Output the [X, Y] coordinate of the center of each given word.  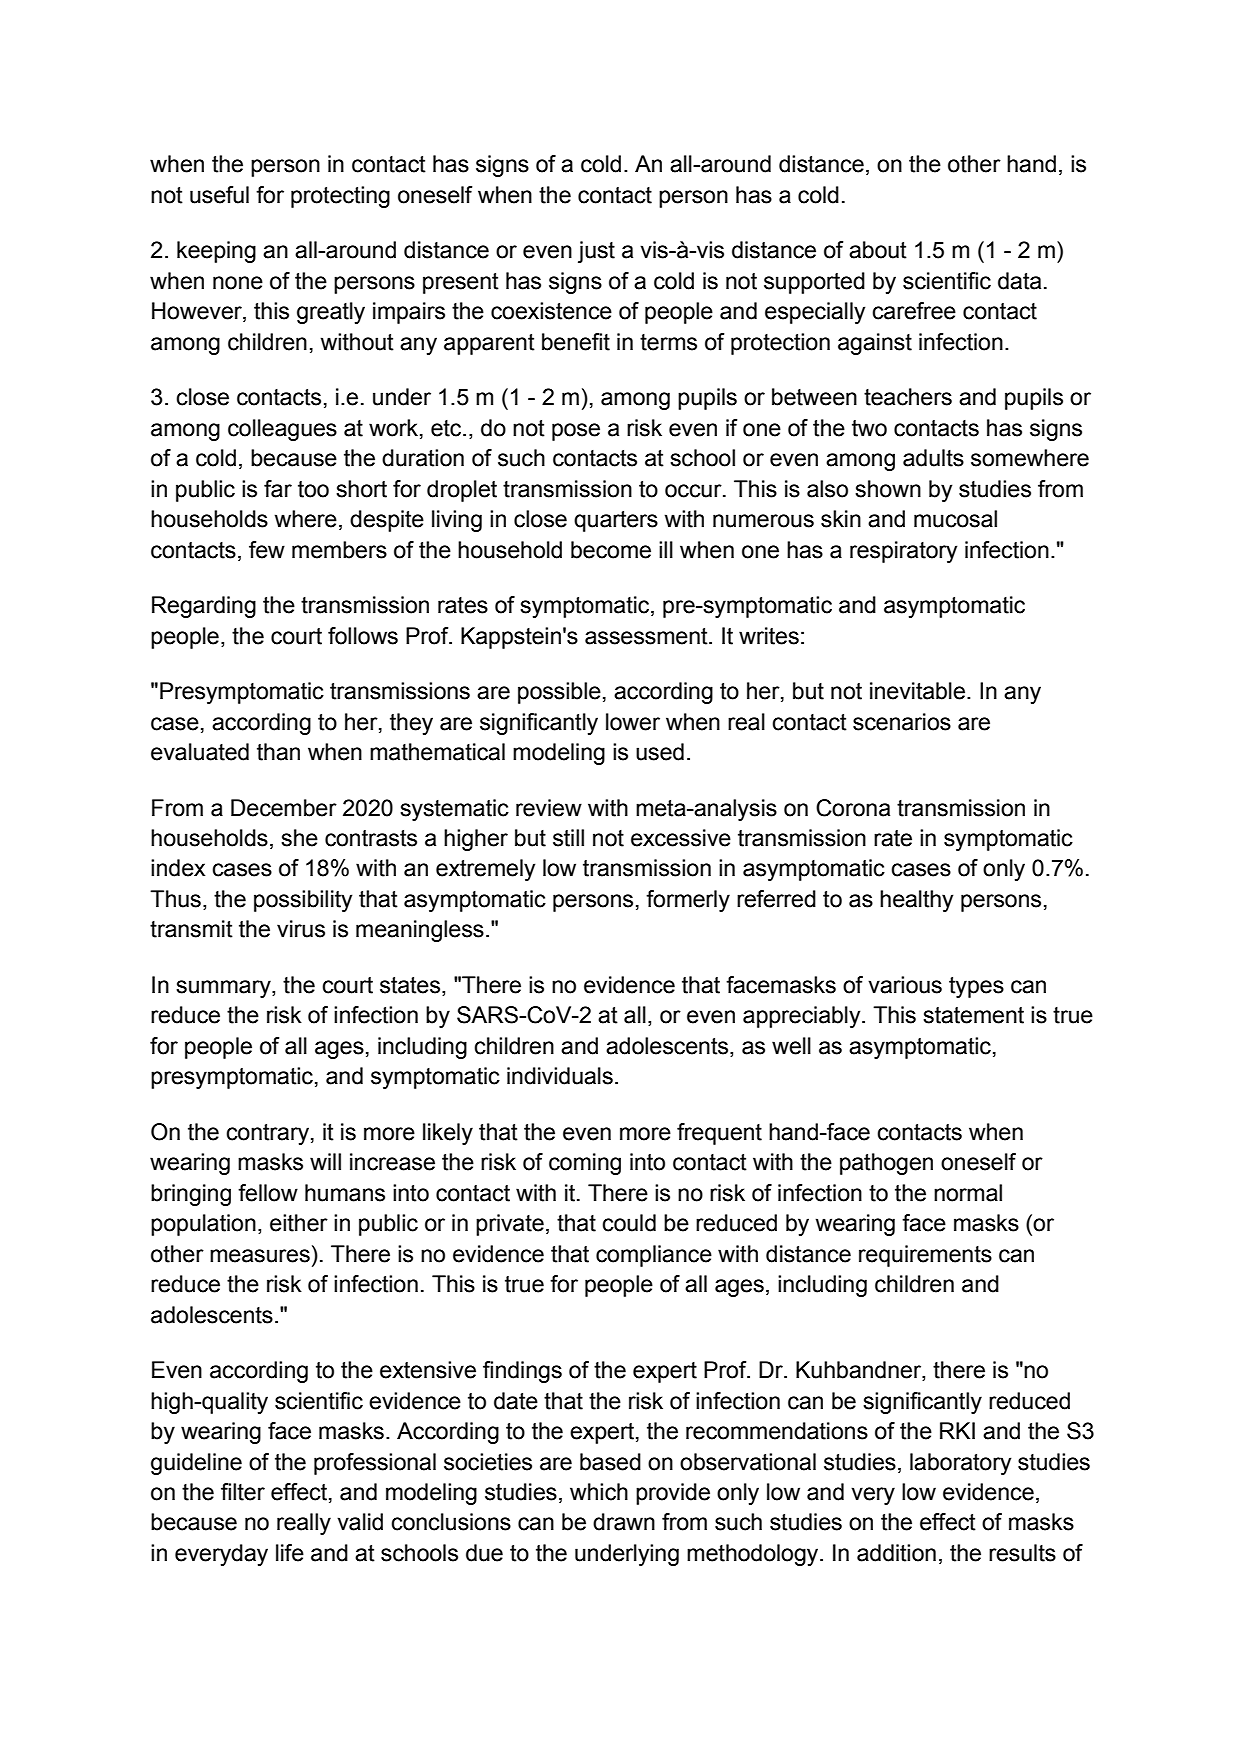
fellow [268, 1193]
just [596, 252]
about [878, 250]
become [611, 550]
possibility [303, 901]
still [568, 838]
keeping [216, 252]
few [267, 550]
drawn [624, 1522]
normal [968, 1193]
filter [243, 1492]
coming [585, 1164]
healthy [916, 901]
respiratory [903, 552]
